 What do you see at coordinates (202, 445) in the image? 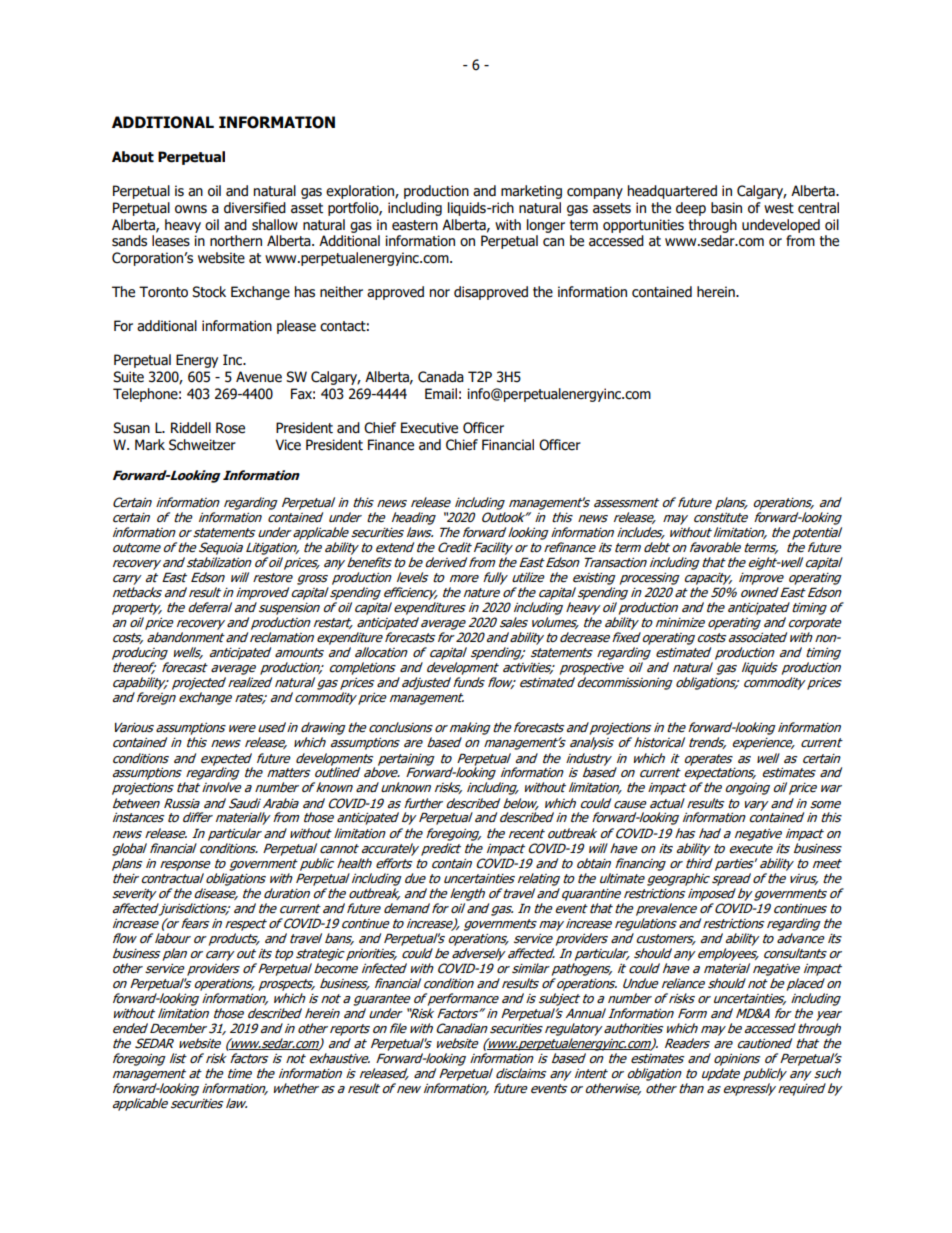
I see `Schweitzer` at bounding box center [202, 445].
